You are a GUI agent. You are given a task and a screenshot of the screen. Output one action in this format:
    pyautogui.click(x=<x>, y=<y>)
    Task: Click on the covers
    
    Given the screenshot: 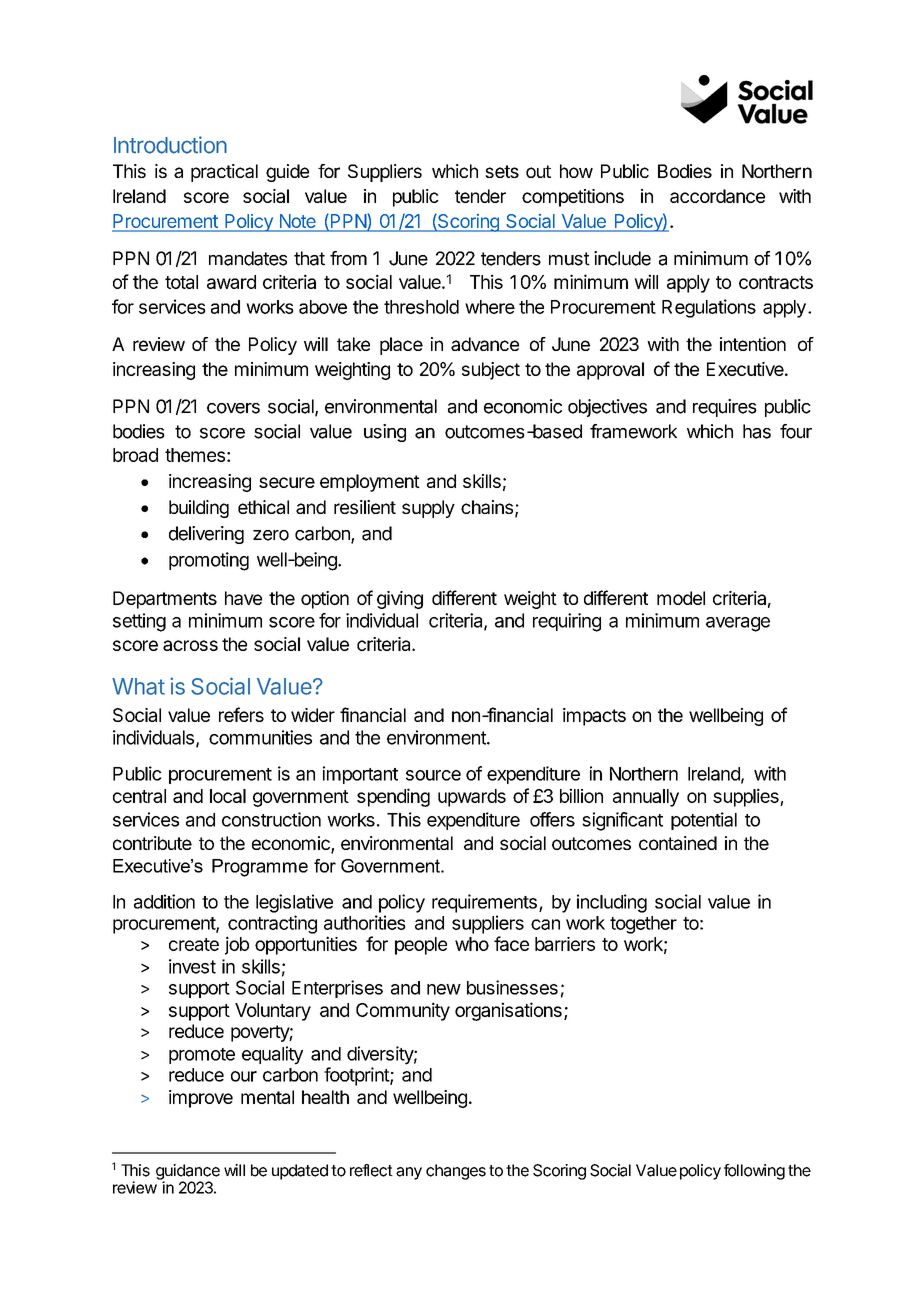 What is the action you would take?
    pyautogui.click(x=233, y=408)
